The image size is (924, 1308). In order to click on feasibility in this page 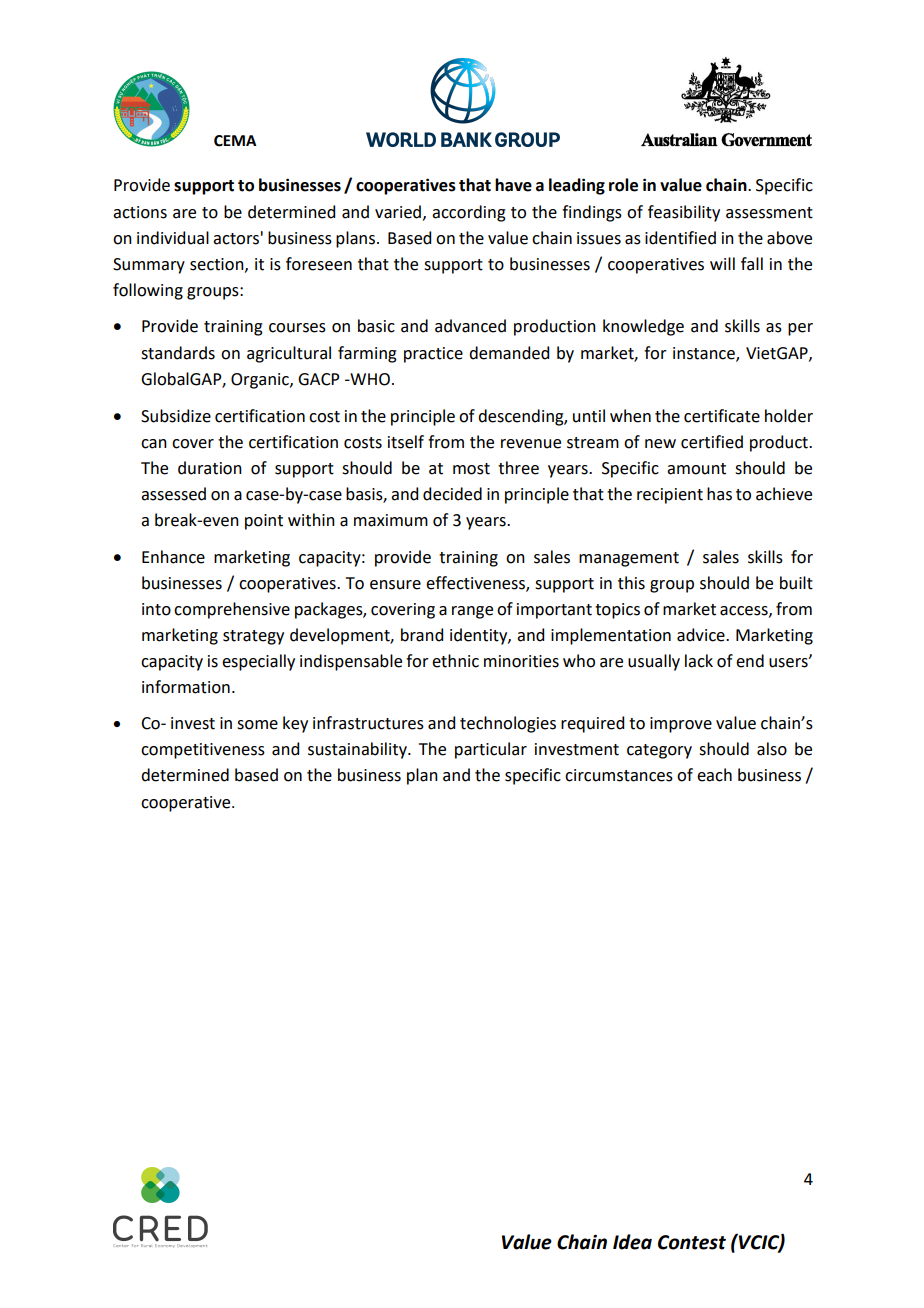, I will do `click(684, 213)`.
